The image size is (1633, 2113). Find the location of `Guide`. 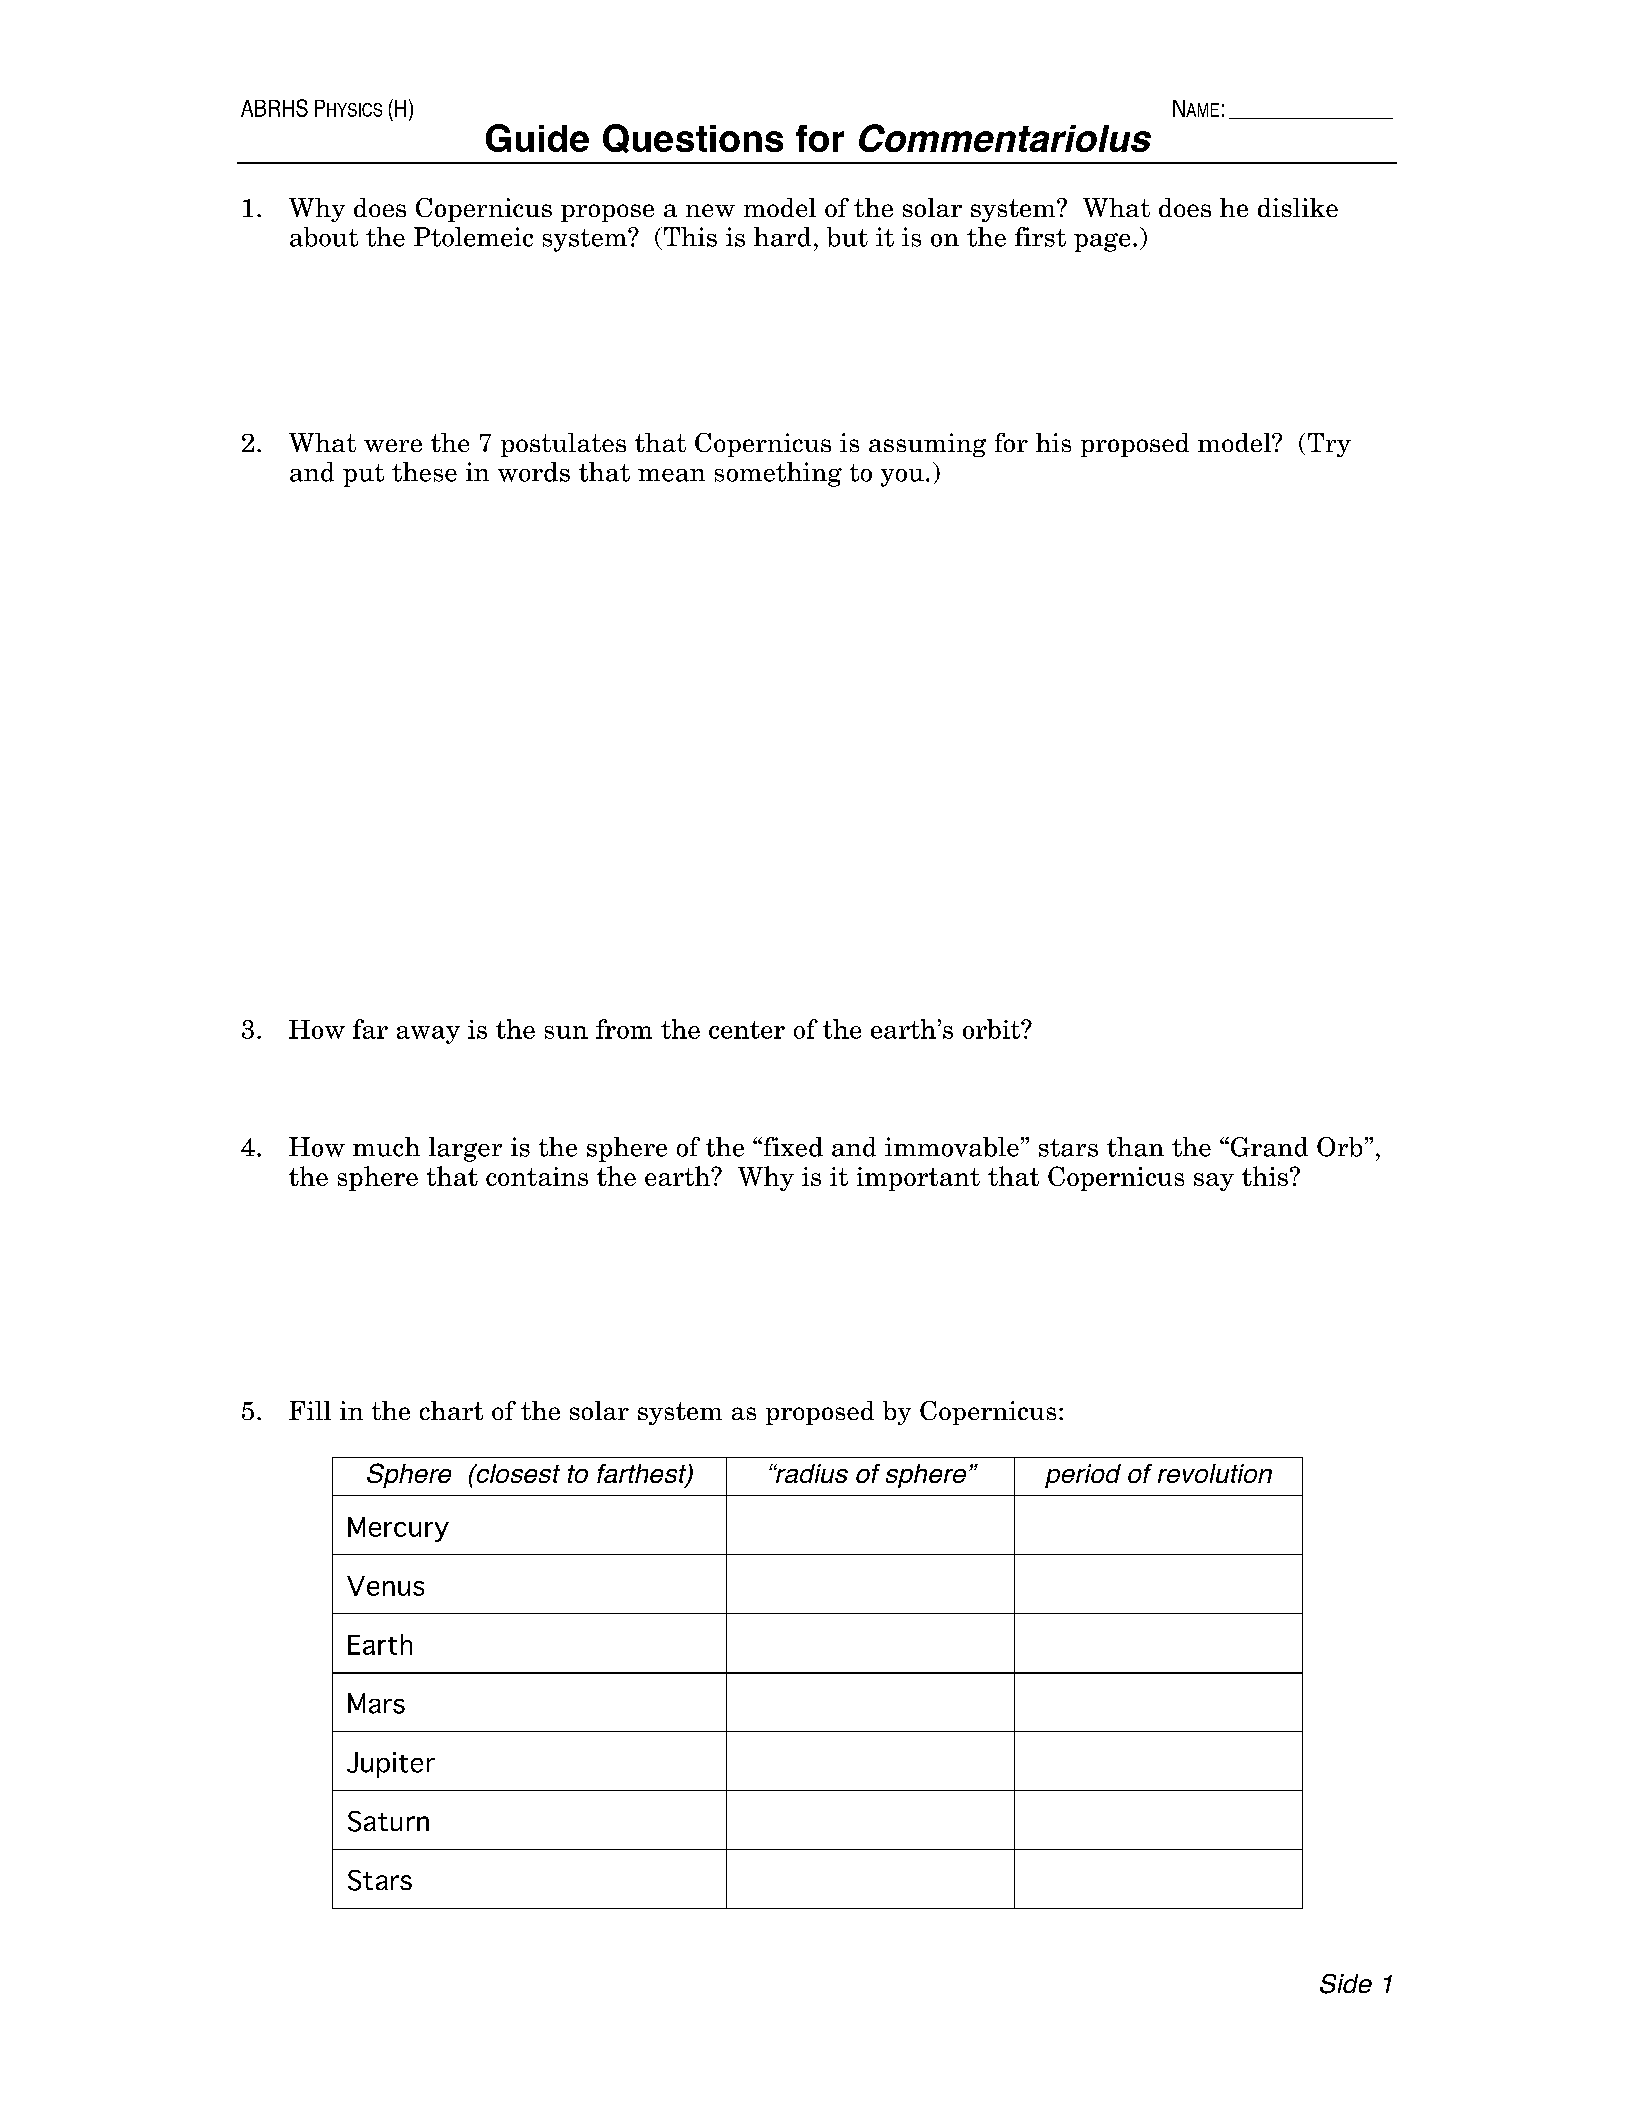

Guide is located at coordinates (537, 138).
